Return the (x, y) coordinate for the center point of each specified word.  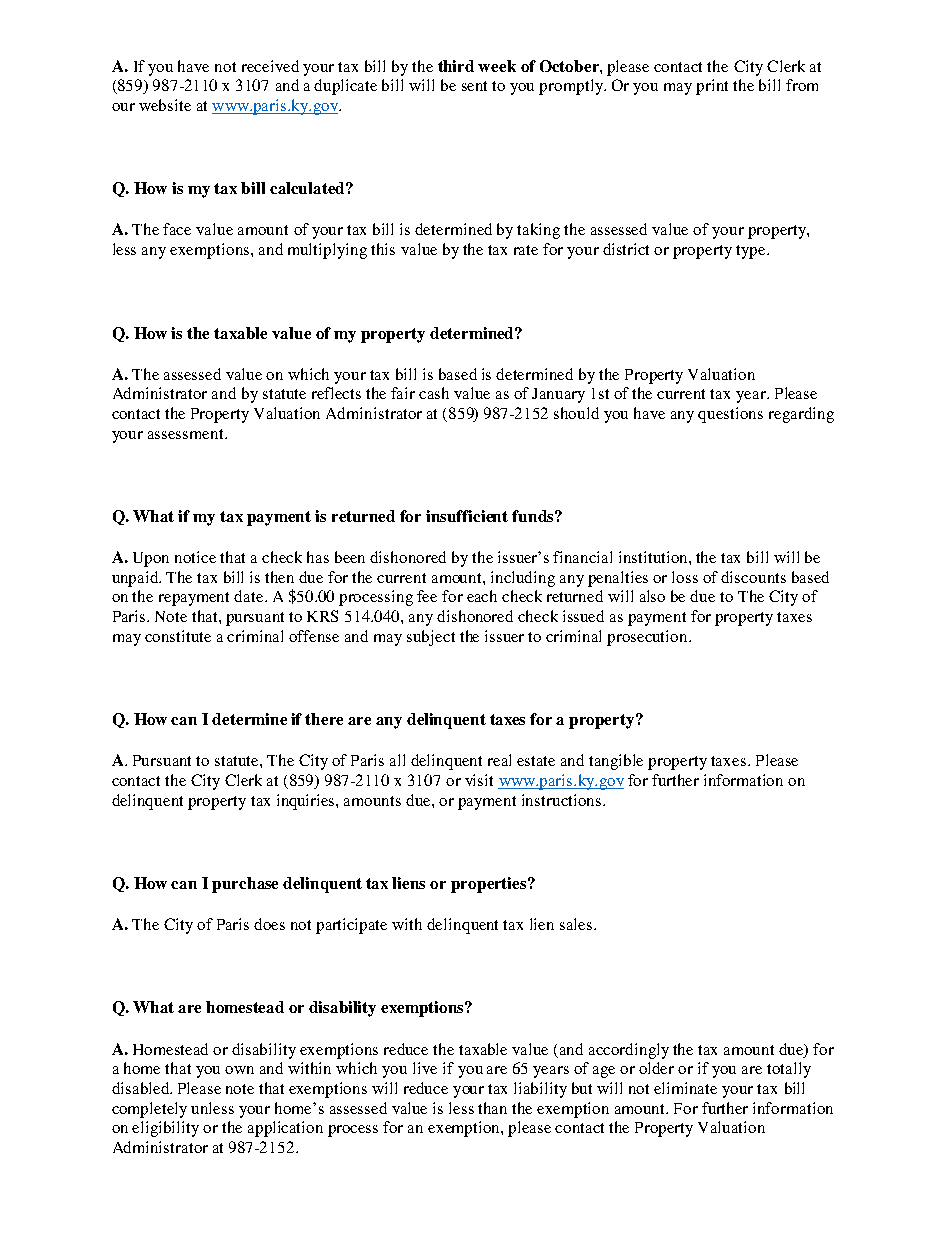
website (165, 105)
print (712, 87)
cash (434, 393)
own (239, 1070)
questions (730, 415)
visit (479, 780)
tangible (616, 762)
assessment (187, 434)
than (492, 1108)
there (324, 719)
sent (474, 86)
